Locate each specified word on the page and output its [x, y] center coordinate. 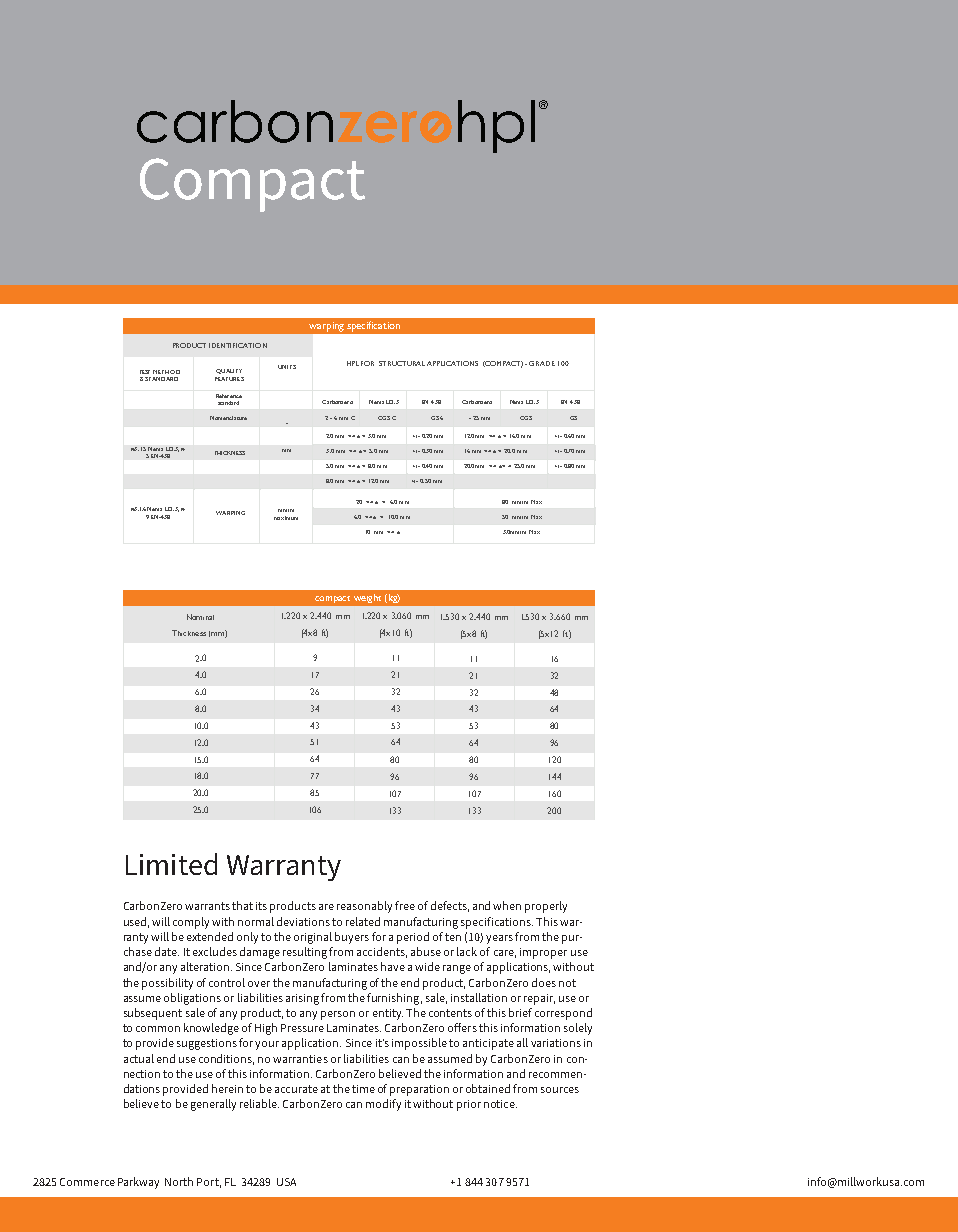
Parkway [138, 1183]
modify [383, 1105]
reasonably [364, 907]
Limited [171, 864]
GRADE [542, 363]
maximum [286, 518]
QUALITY [229, 371]
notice [500, 1104]
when [507, 905]
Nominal [200, 617]
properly [546, 907]
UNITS [287, 367]
